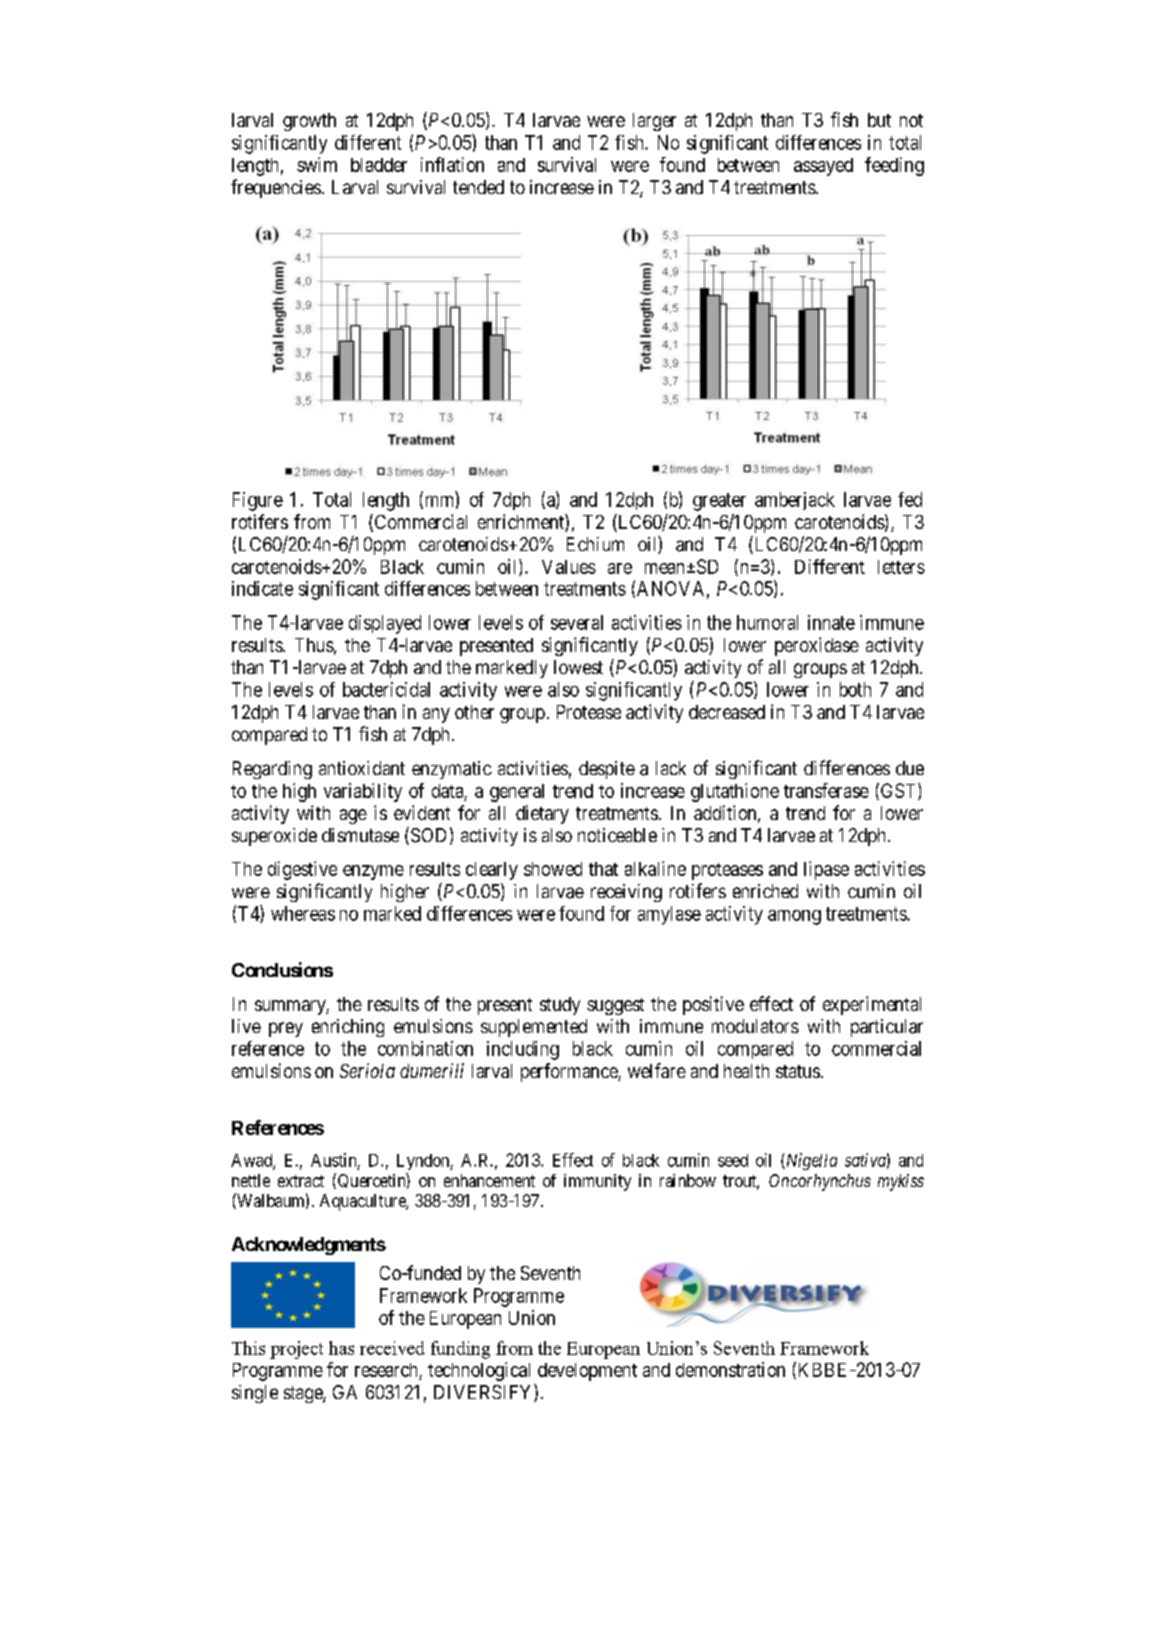  I want to click on whereas, so click(303, 913).
